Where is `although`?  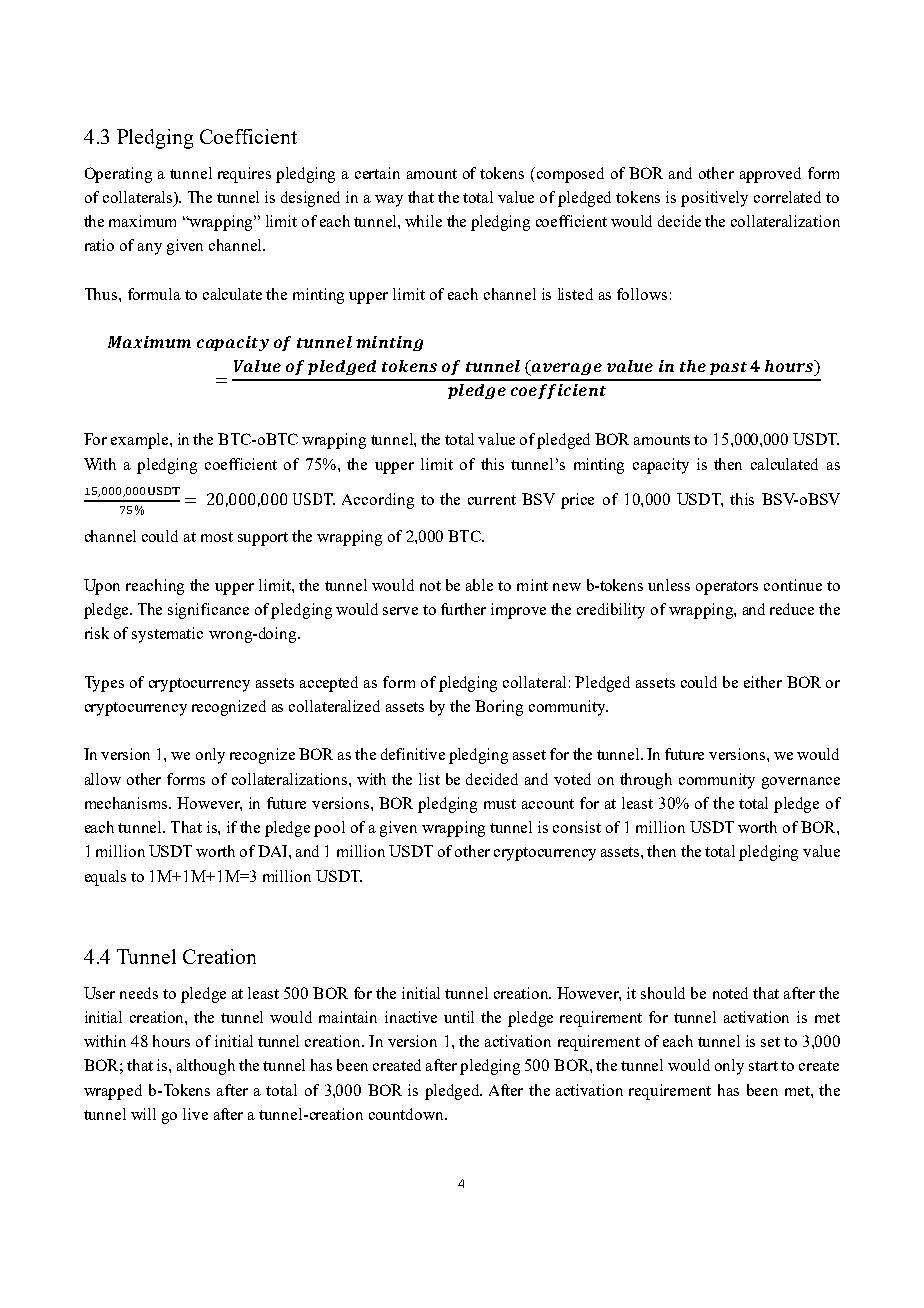
although is located at coordinates (206, 1067).
